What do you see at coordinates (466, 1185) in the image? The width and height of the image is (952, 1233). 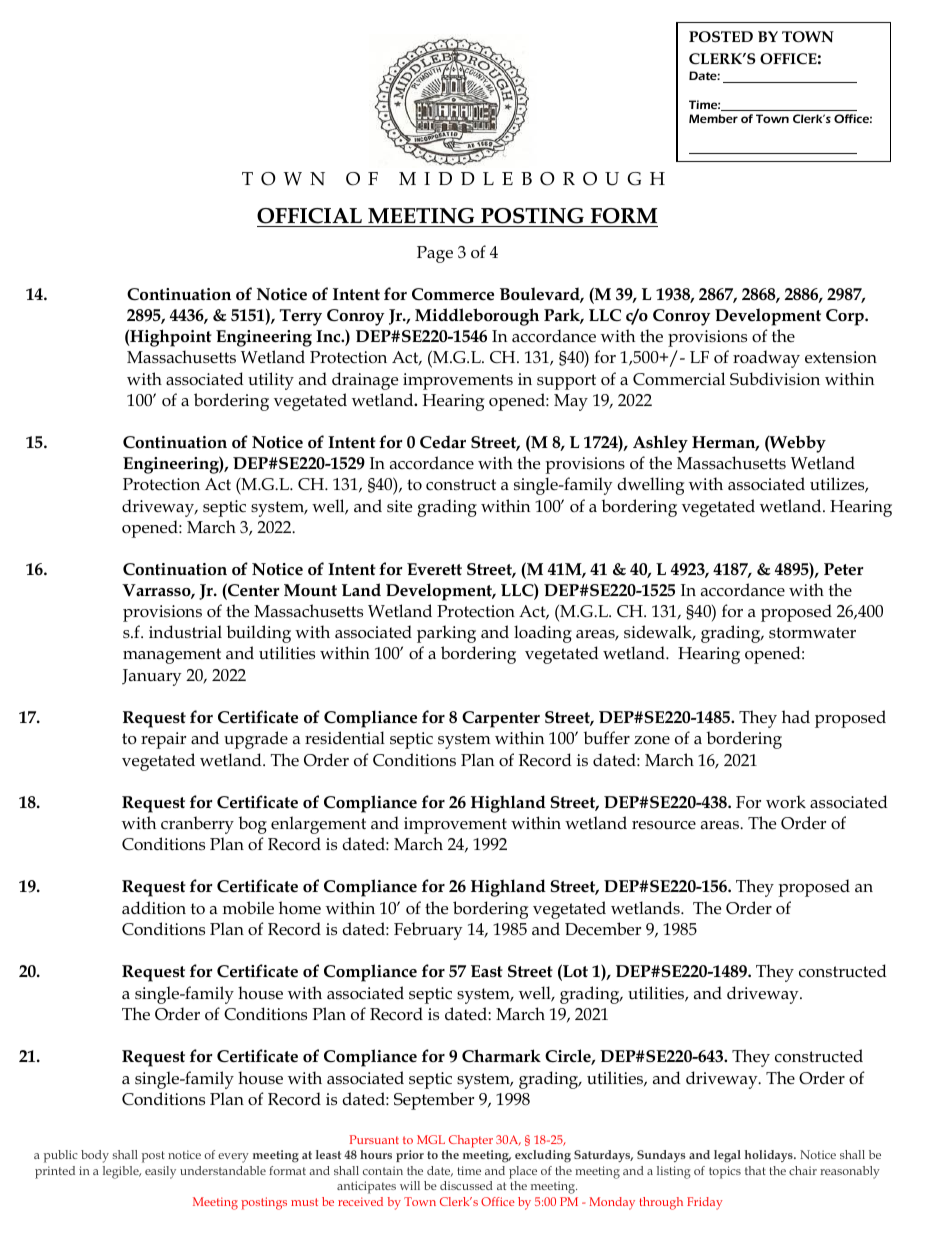 I see `discussed` at bounding box center [466, 1185].
